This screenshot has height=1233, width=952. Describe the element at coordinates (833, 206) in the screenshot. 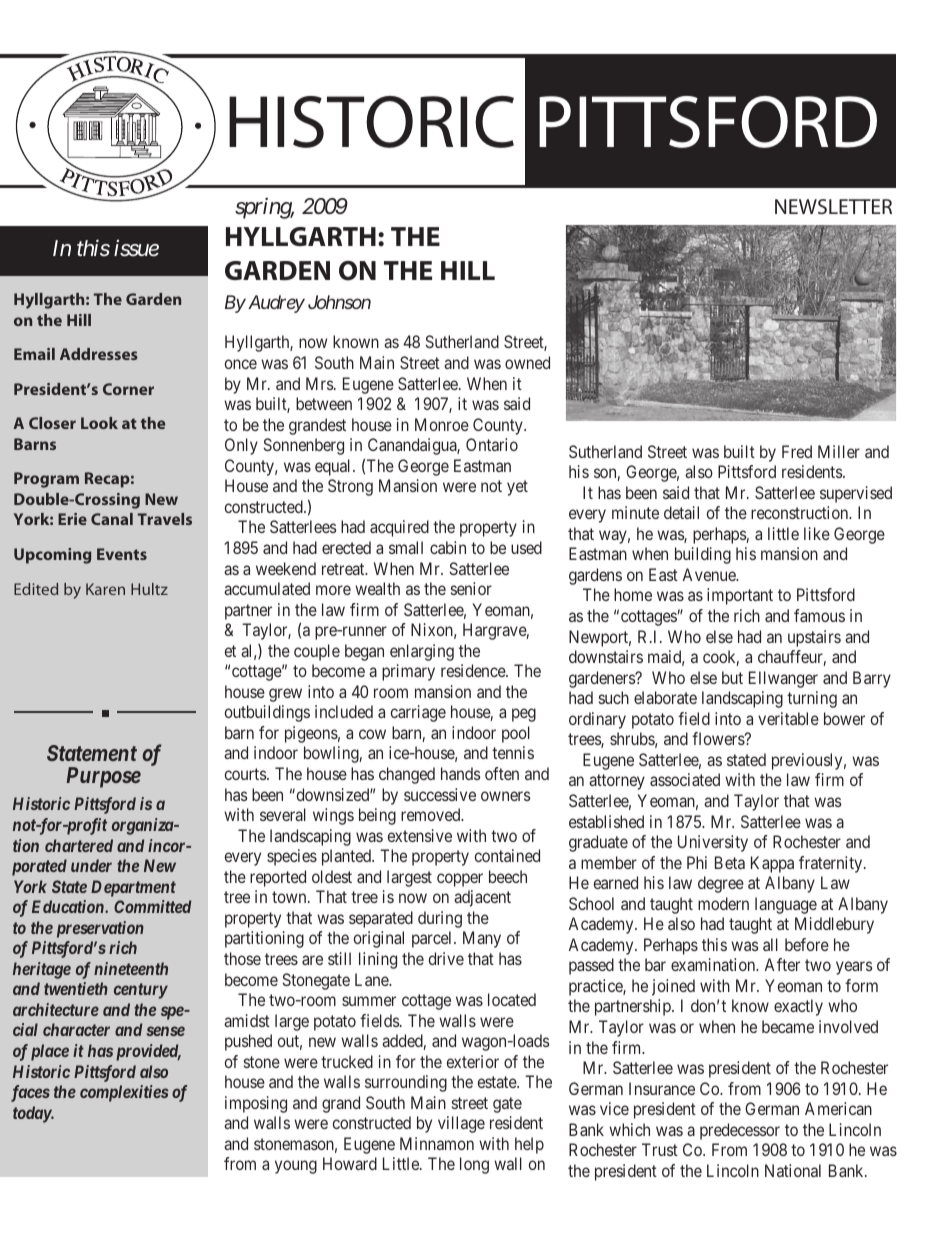

I see `NEWSLETTER` at that location.
